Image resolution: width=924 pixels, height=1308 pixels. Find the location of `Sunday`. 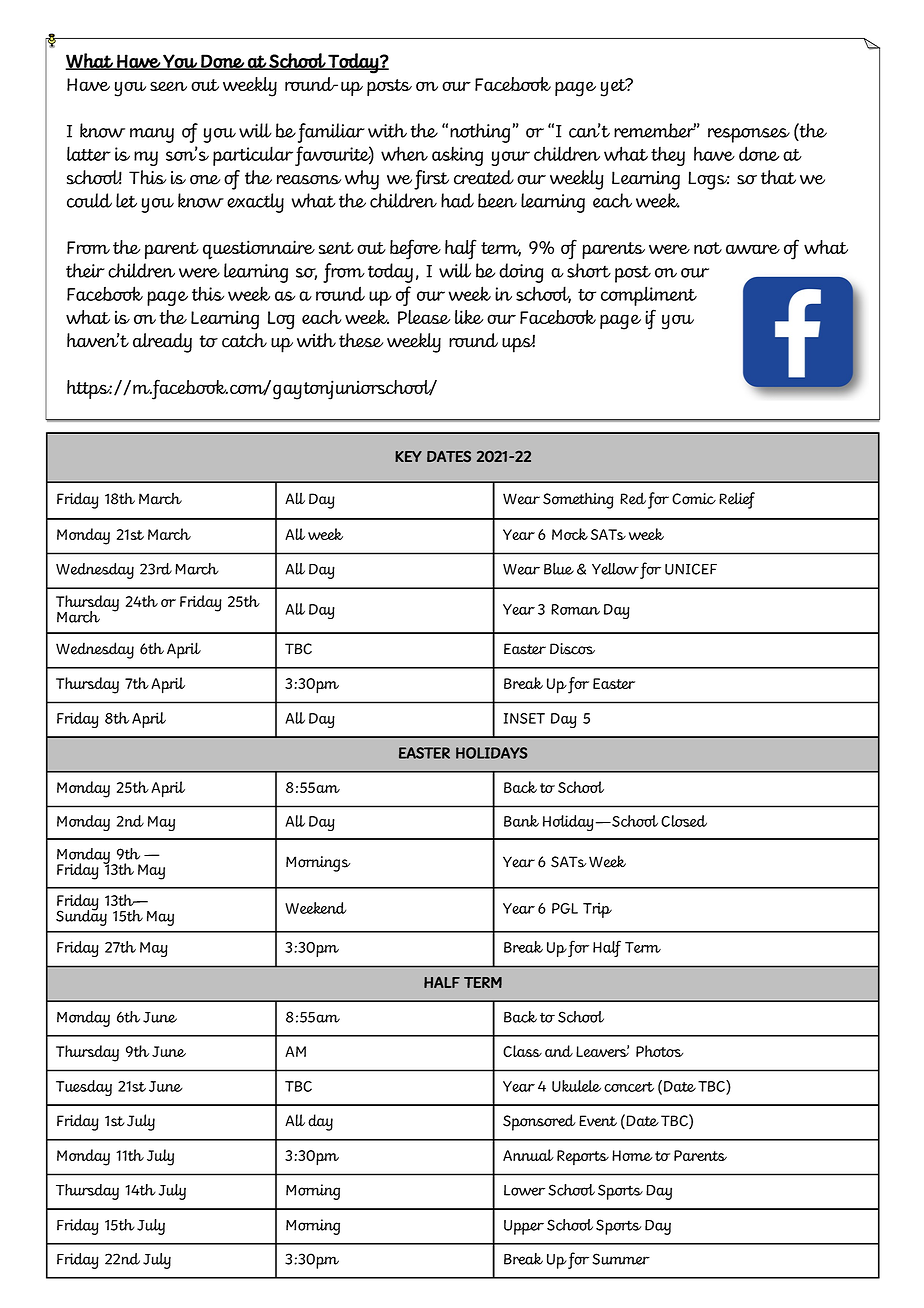

Sunday is located at coordinates (81, 916).
